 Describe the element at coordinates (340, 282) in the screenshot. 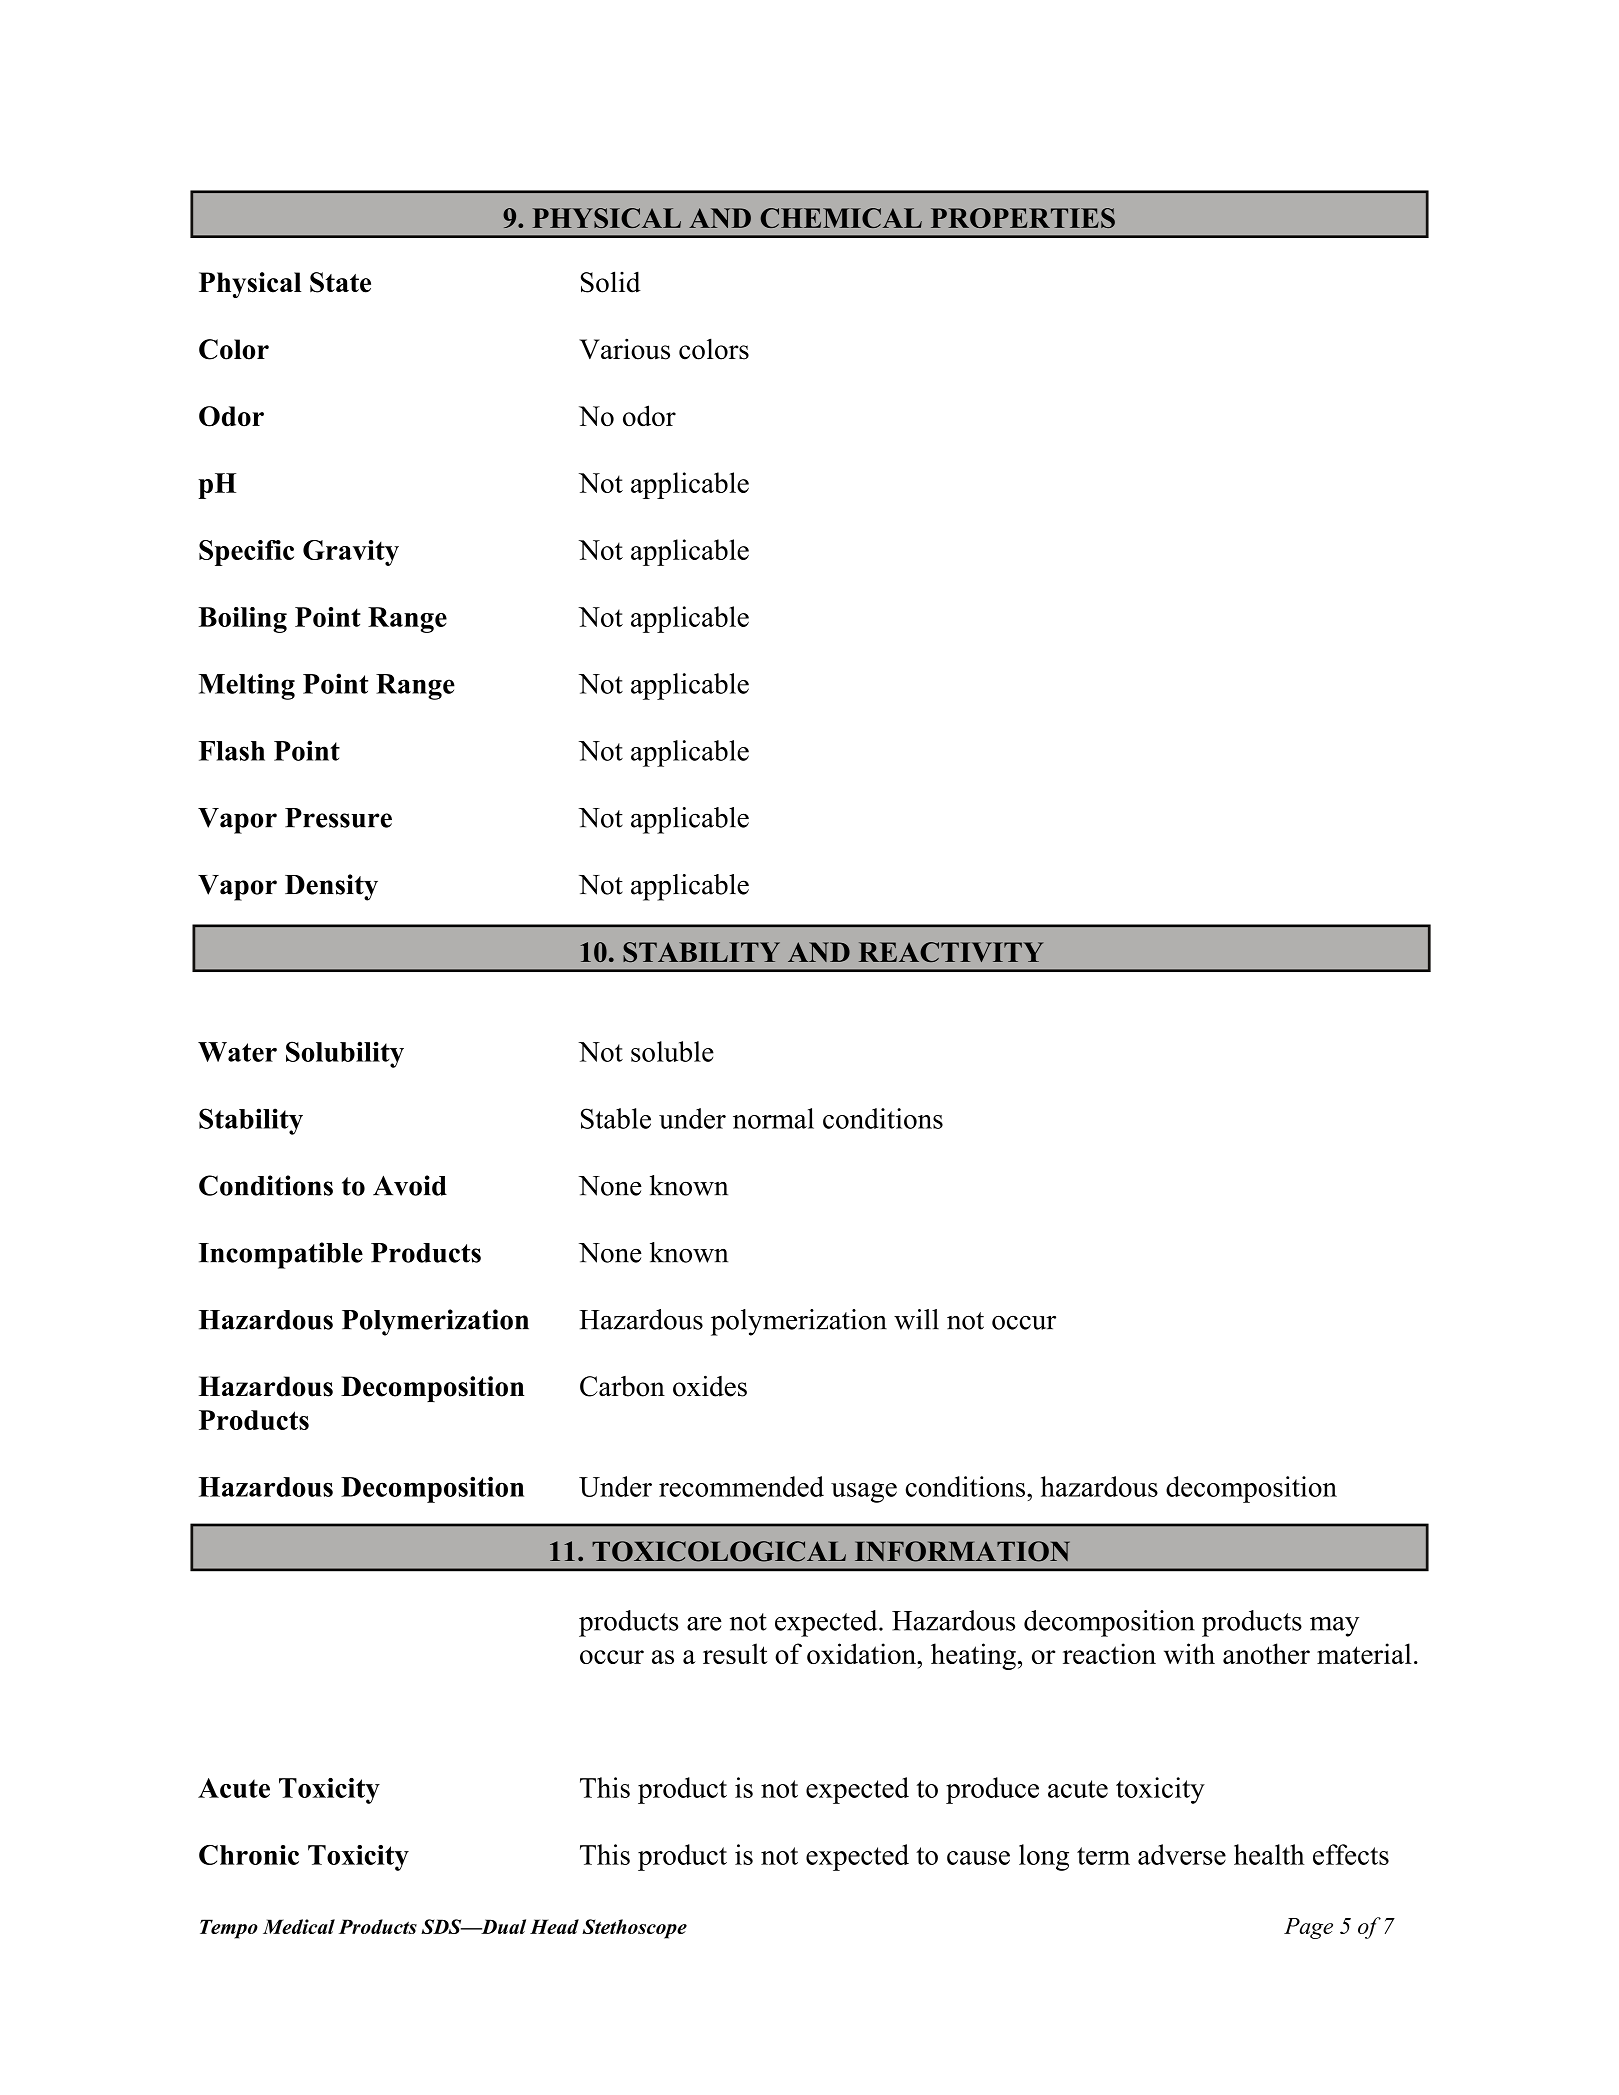

I see `State` at that location.
